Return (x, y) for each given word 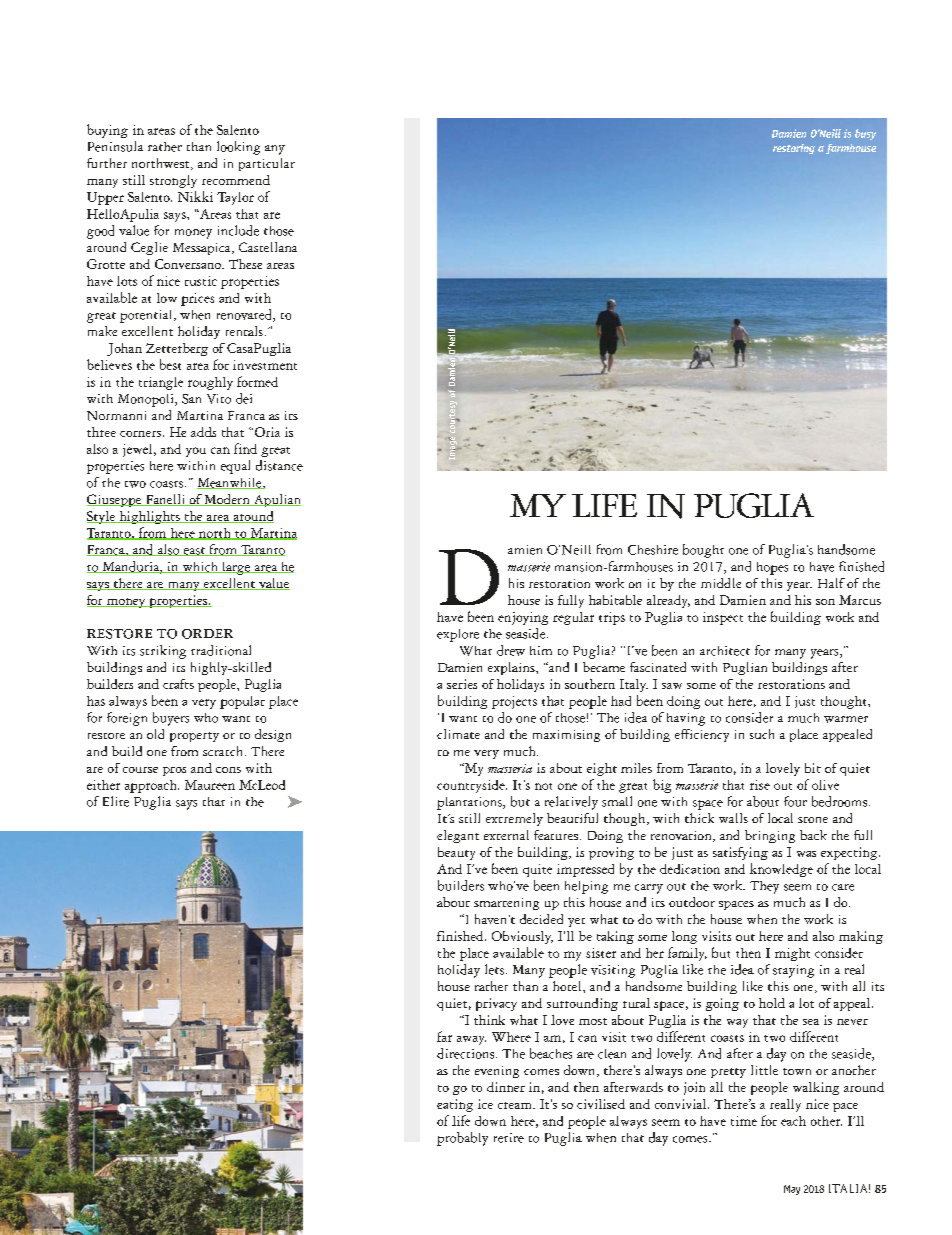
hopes (772, 568)
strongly (173, 181)
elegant (458, 836)
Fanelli (165, 500)
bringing (770, 836)
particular (267, 164)
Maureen (210, 785)
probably (462, 1139)
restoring (794, 149)
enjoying (523, 618)
